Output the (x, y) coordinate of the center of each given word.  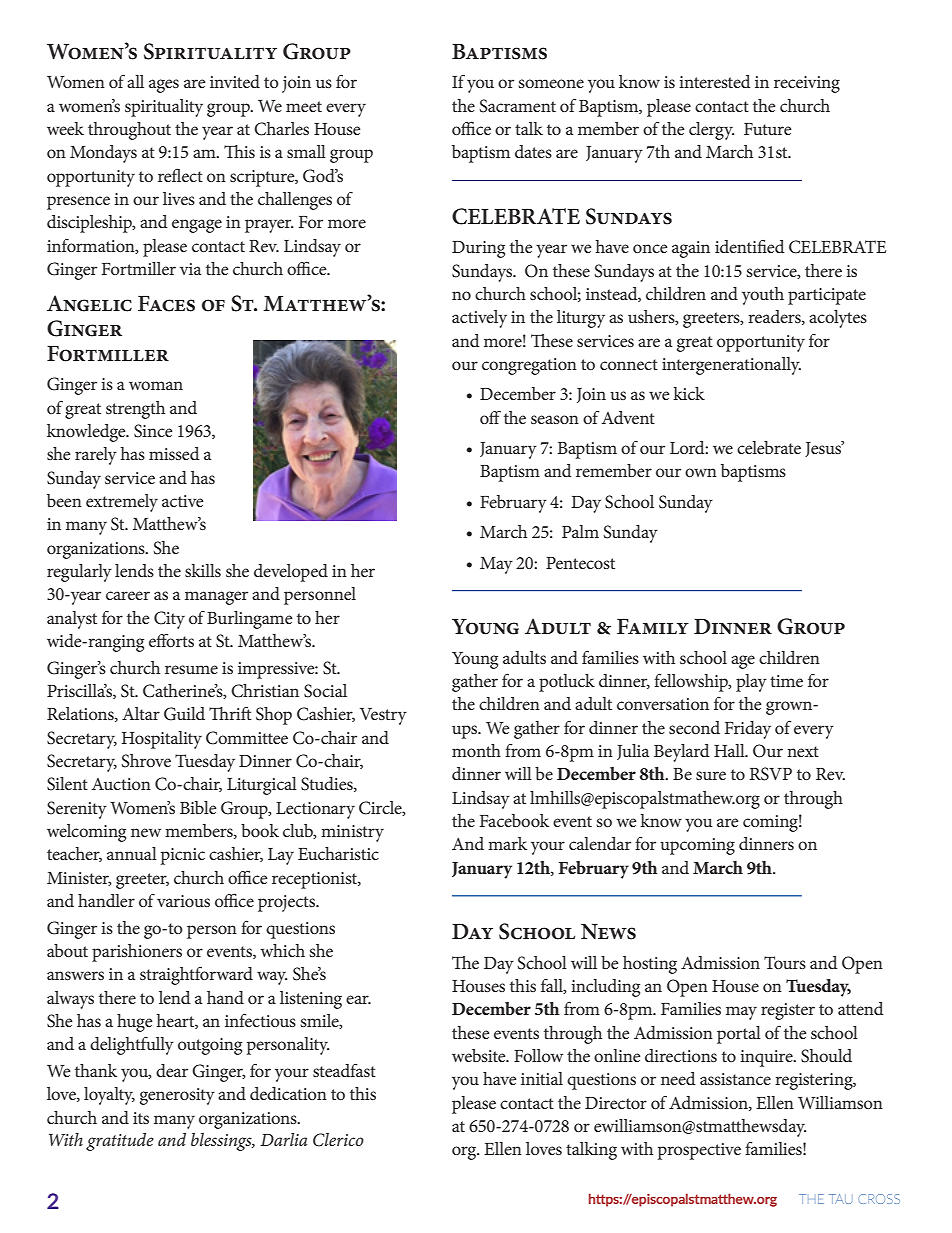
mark (507, 843)
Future (767, 129)
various (183, 901)
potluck (567, 683)
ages (164, 86)
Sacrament (517, 106)
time (786, 681)
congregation (529, 366)
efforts (171, 640)
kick (689, 393)
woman (156, 385)
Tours (785, 962)
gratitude (120, 1142)
